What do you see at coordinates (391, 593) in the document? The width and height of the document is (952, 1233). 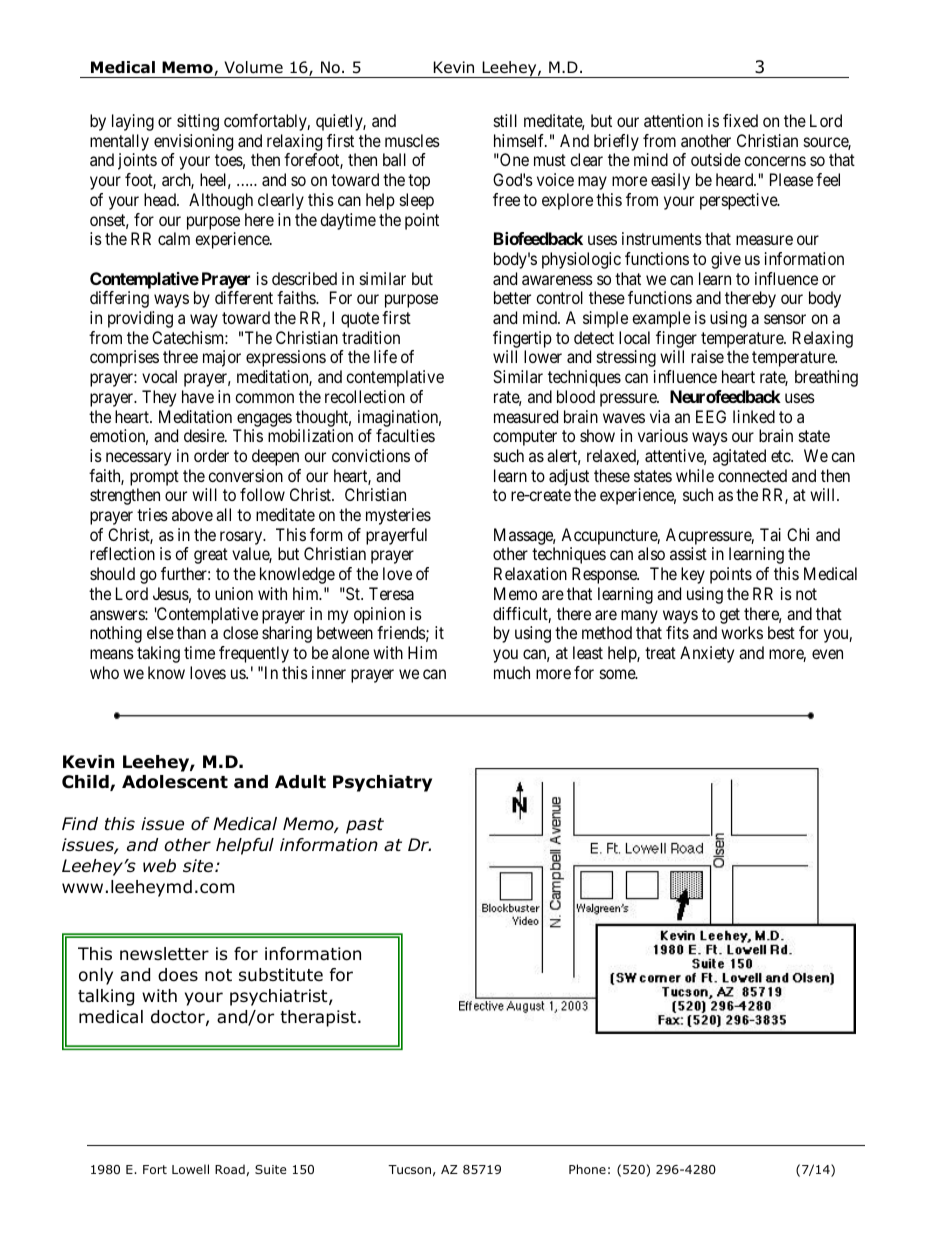 I see `Teresa` at bounding box center [391, 593].
